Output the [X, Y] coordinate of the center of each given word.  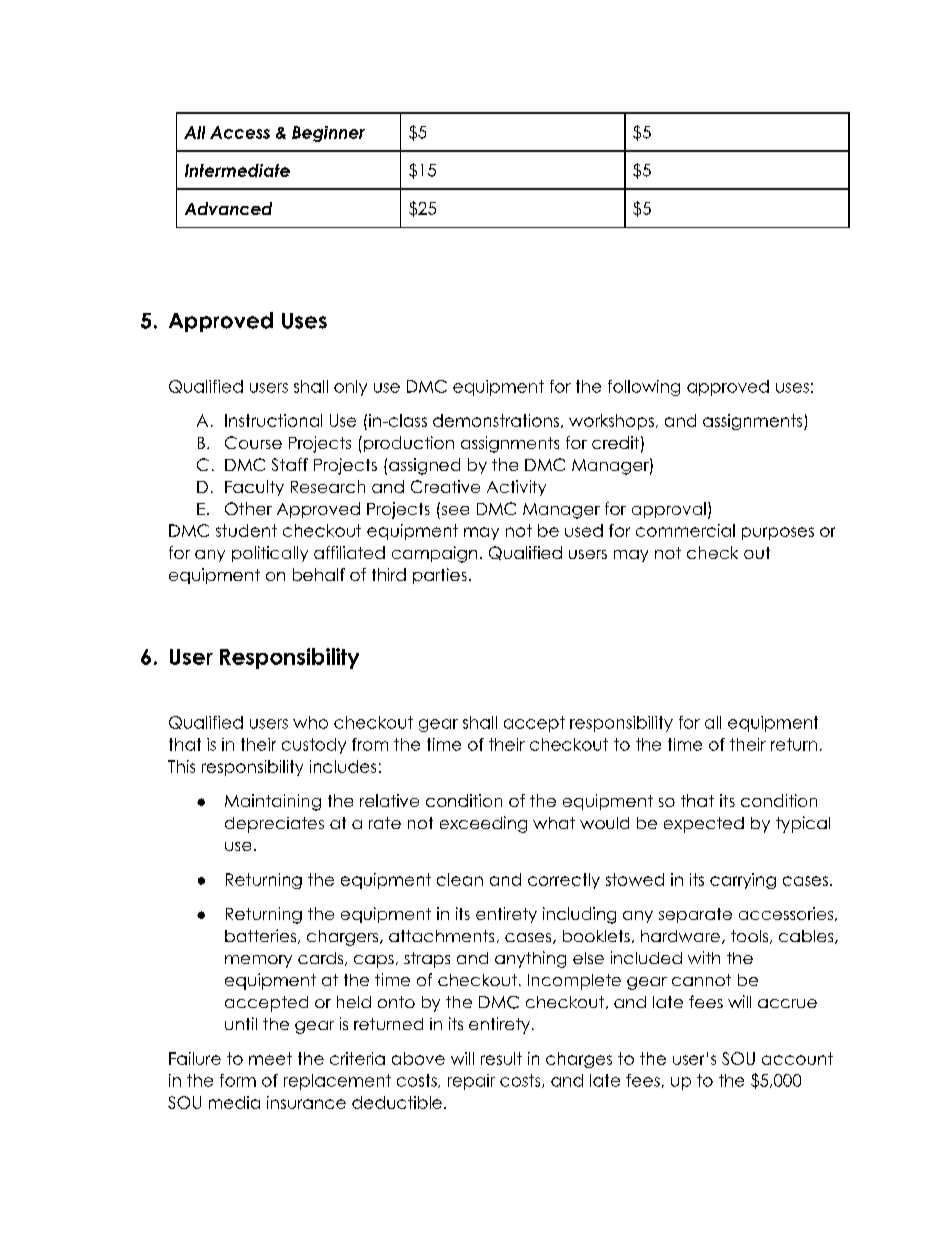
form [238, 1080]
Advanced [228, 208]
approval [669, 510]
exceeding [483, 824]
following [644, 388]
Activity [516, 488]
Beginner [328, 134]
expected [704, 825]
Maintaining [273, 802]
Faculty [254, 488]
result [501, 1058]
